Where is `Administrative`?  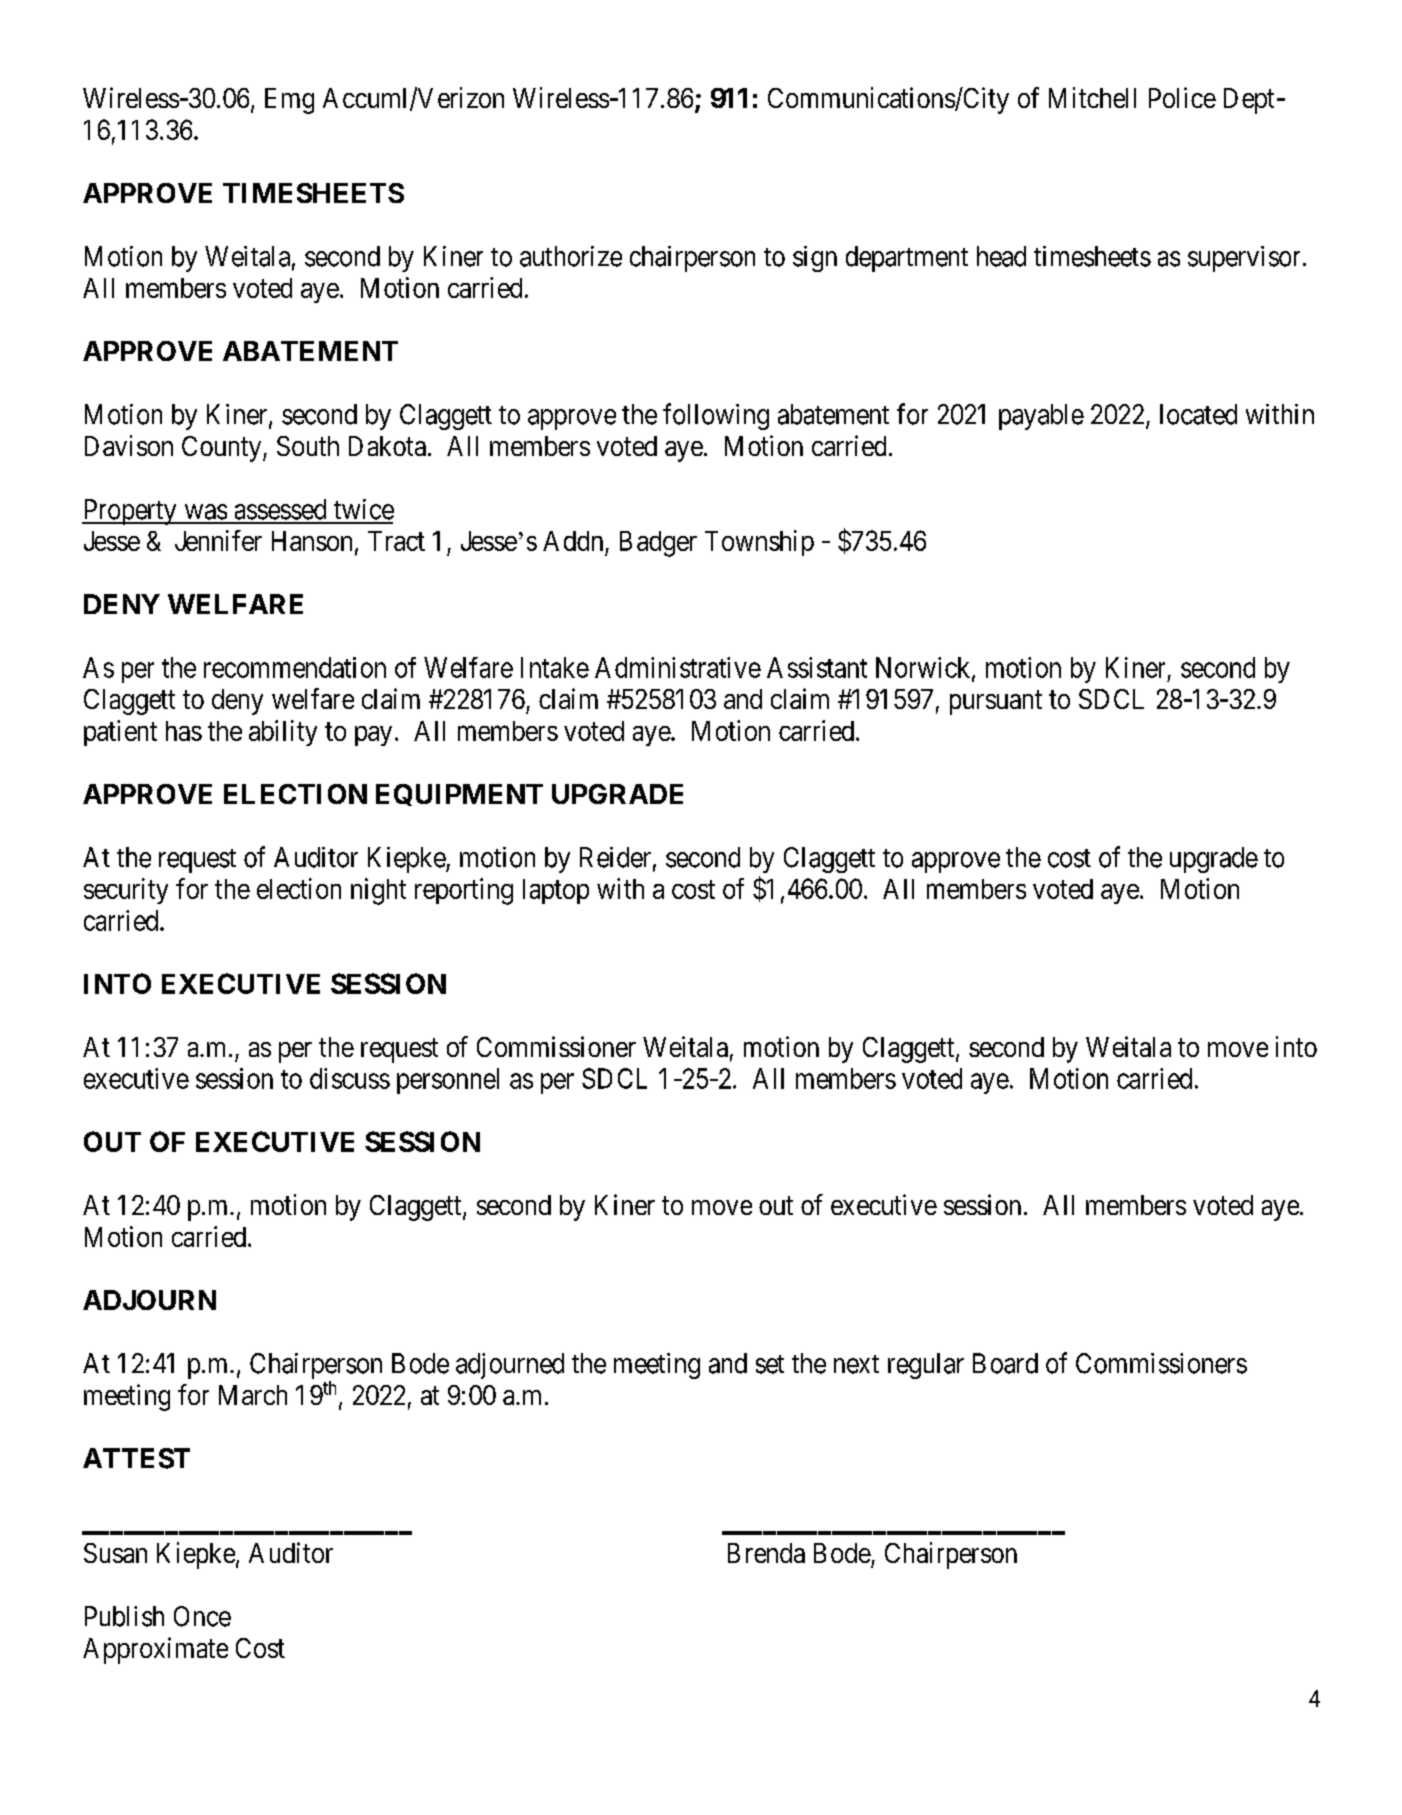 Administrative is located at coordinates (678, 667).
